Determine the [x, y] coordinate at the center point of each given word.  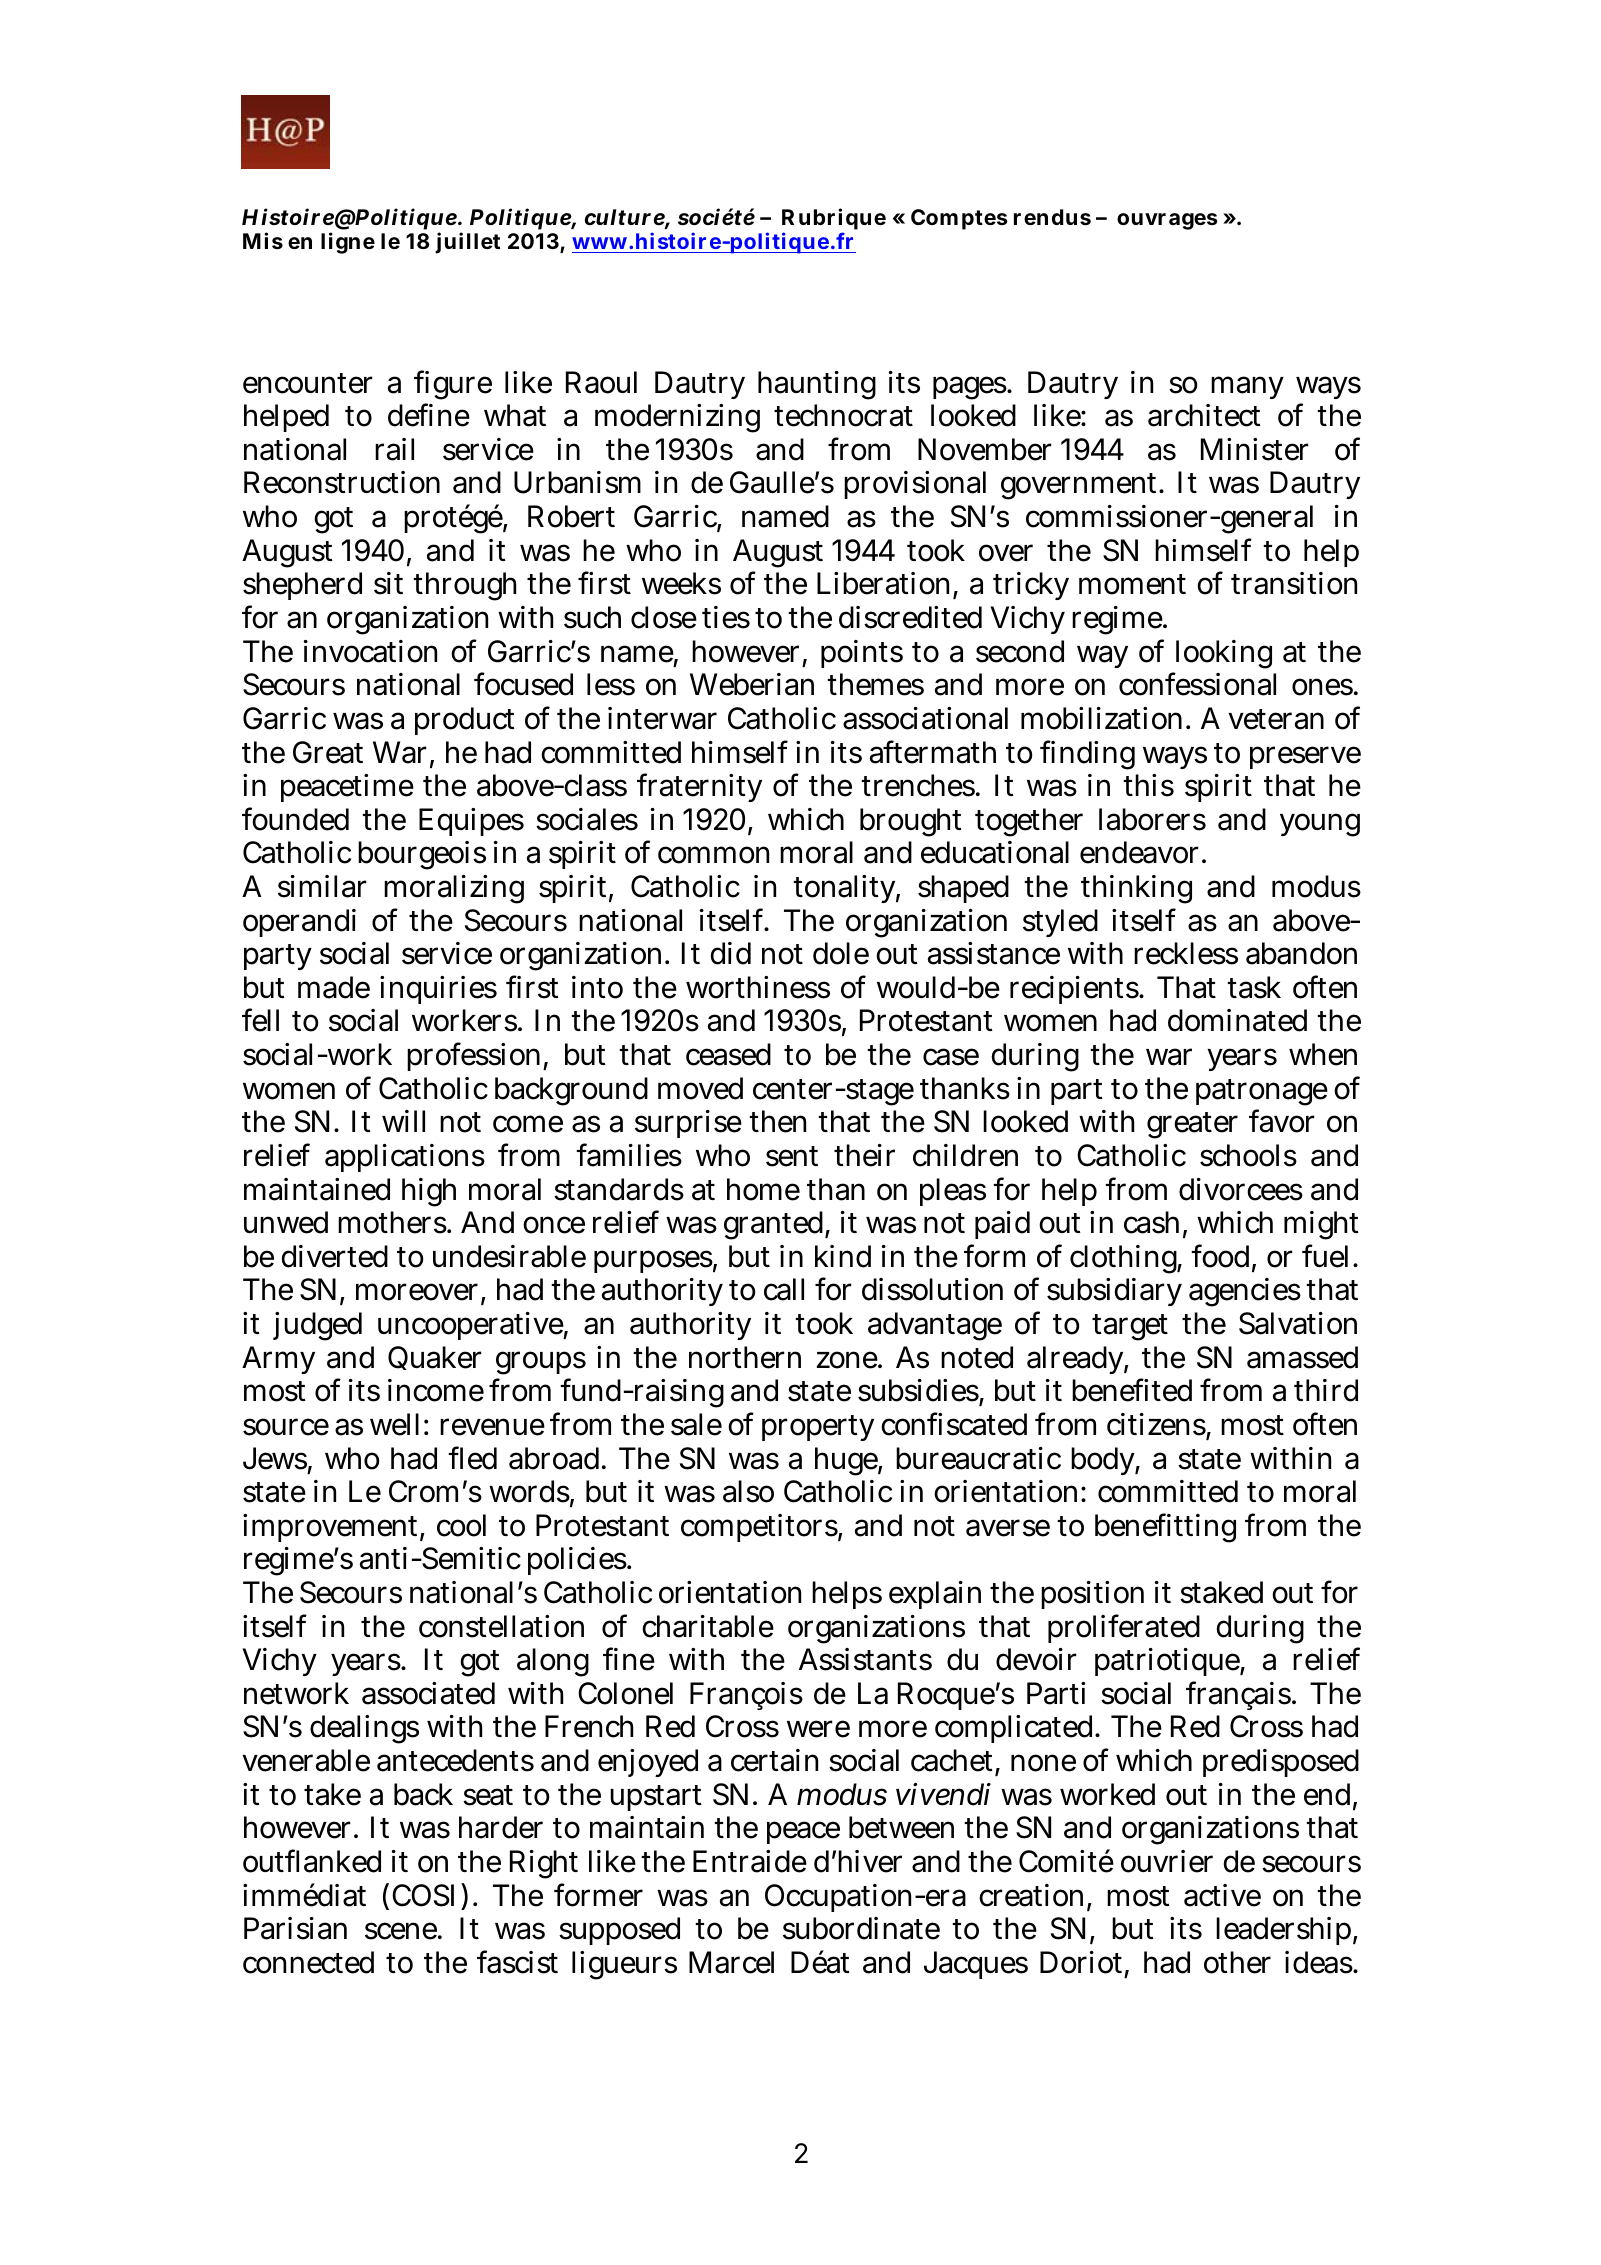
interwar [662, 718]
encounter [308, 383]
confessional [1197, 684]
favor [1282, 1121]
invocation [370, 651]
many [1247, 387]
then [777, 1121]
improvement [330, 1528]
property [818, 1428]
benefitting [1165, 1528]
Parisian [295, 1928]
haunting [817, 385]
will [403, 1121]
